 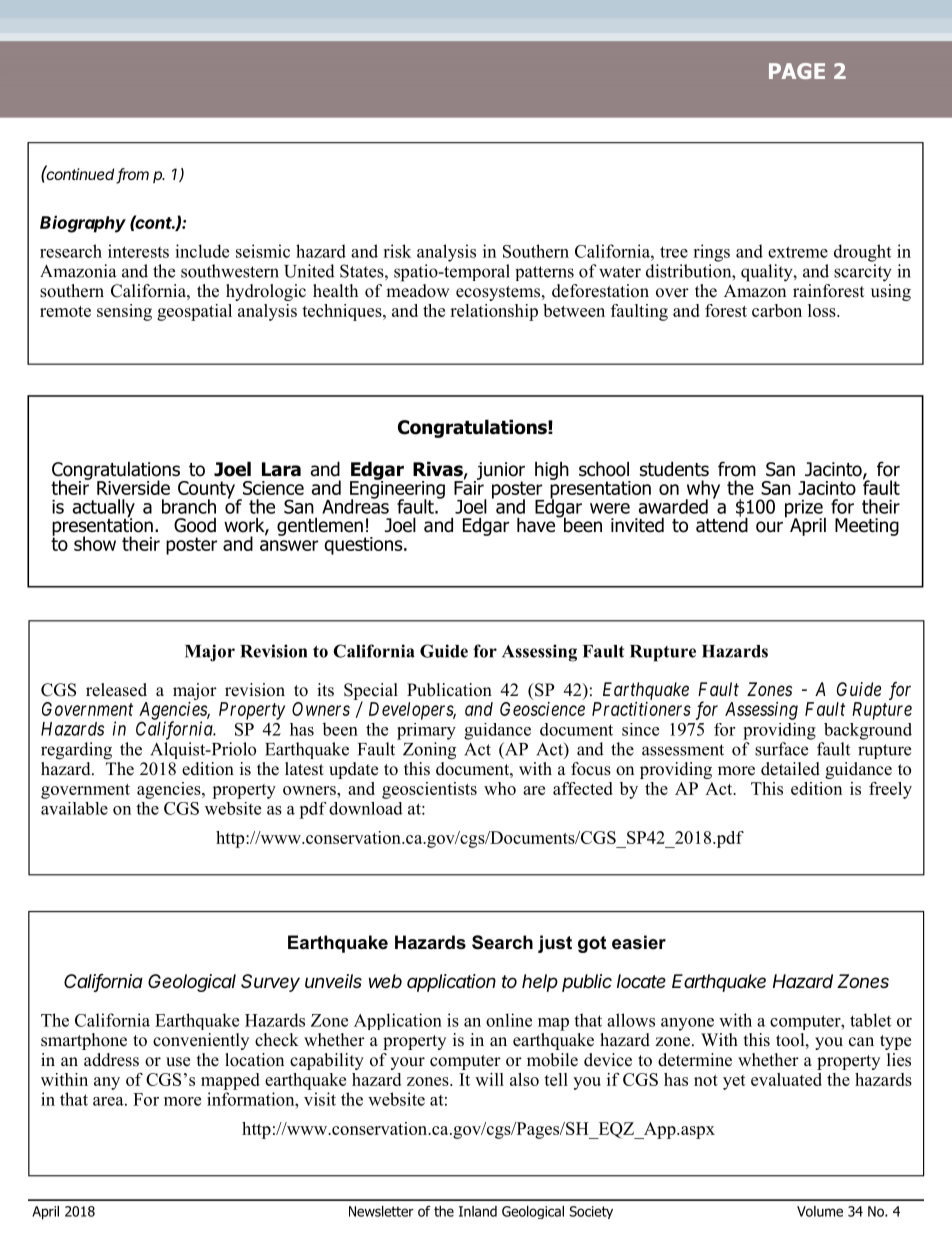 I want to click on area, so click(x=109, y=1101).
